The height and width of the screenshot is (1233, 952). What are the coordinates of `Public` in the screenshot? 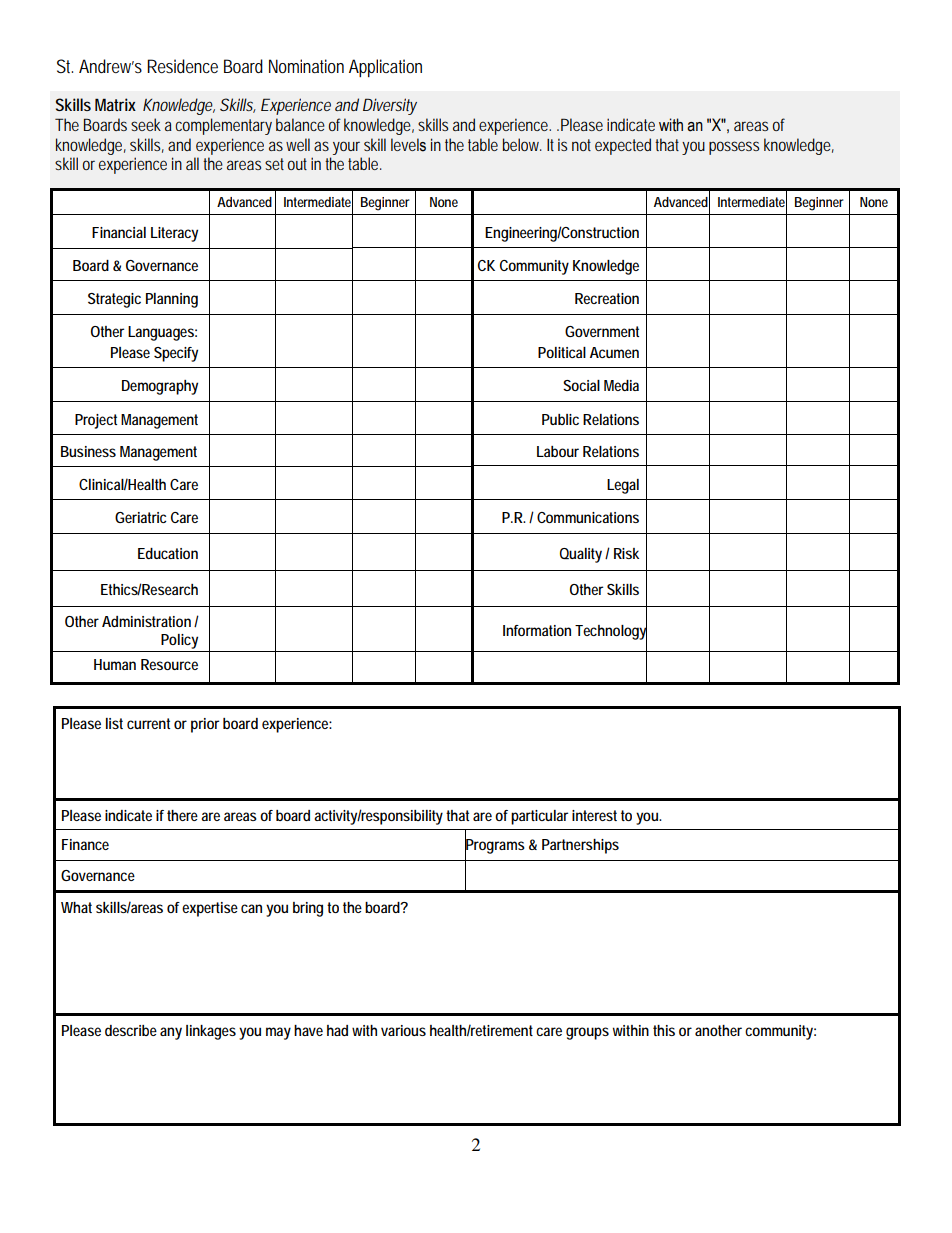 It's located at (560, 419).
